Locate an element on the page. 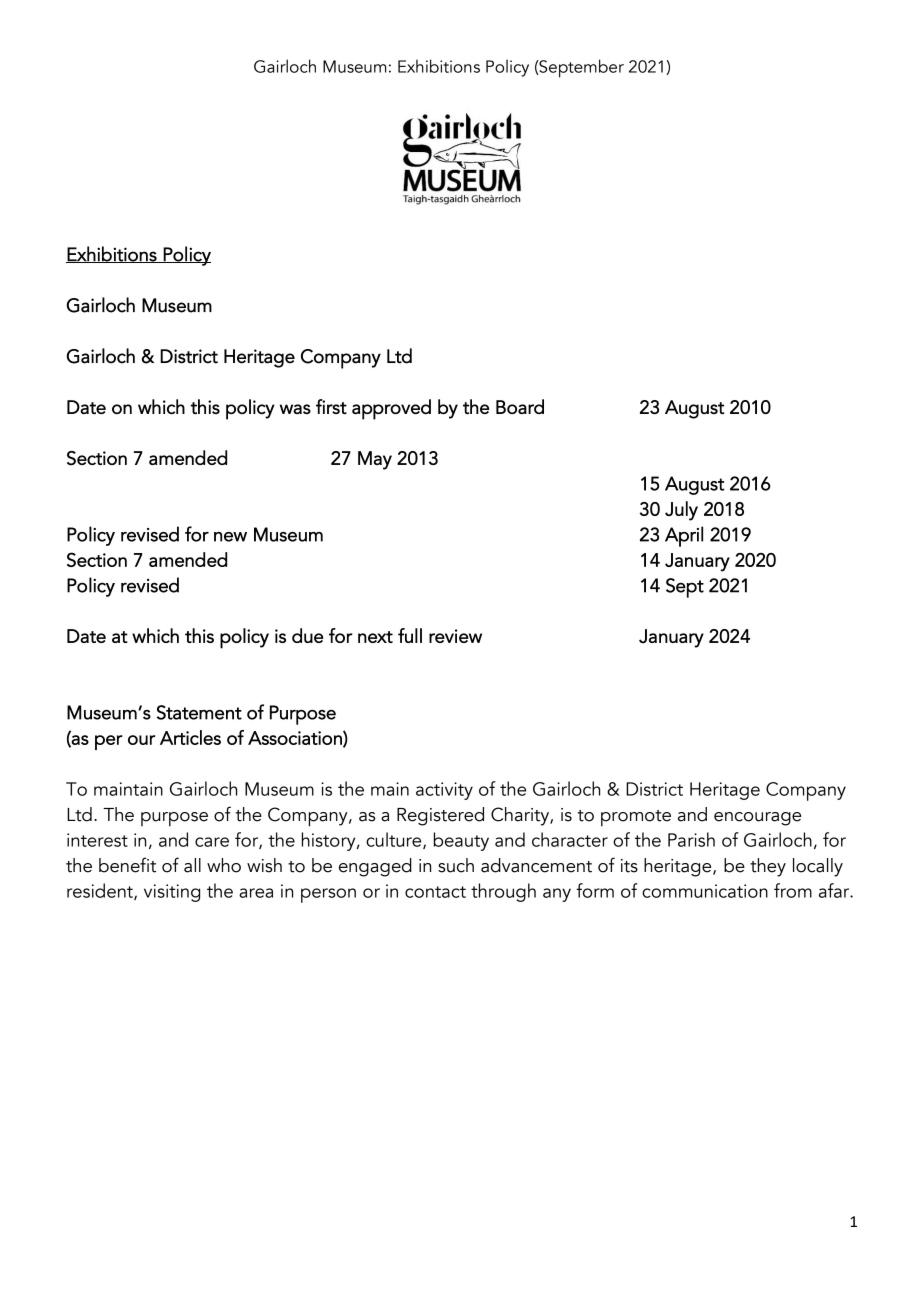 The height and width of the image is (1307, 924). contact is located at coordinates (435, 892).
